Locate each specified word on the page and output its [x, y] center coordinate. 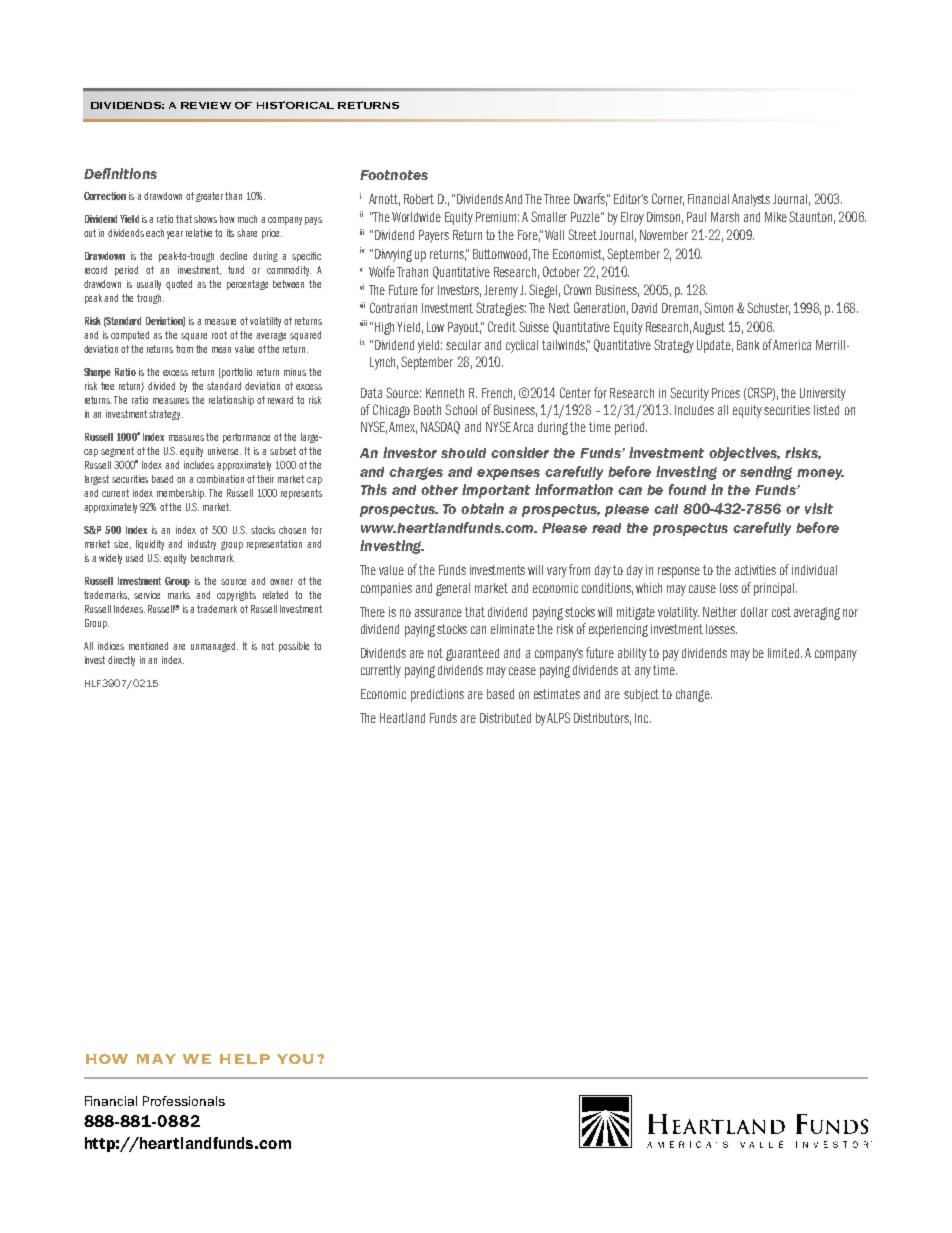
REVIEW [206, 105]
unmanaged [213, 647]
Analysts [751, 200]
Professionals [184, 1101]
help [245, 1059]
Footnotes [394, 175]
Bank [748, 345]
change [694, 695]
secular [463, 345]
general [453, 589]
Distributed [505, 718]
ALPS [558, 717]
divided [161, 386]
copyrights [236, 596]
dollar [754, 612]
